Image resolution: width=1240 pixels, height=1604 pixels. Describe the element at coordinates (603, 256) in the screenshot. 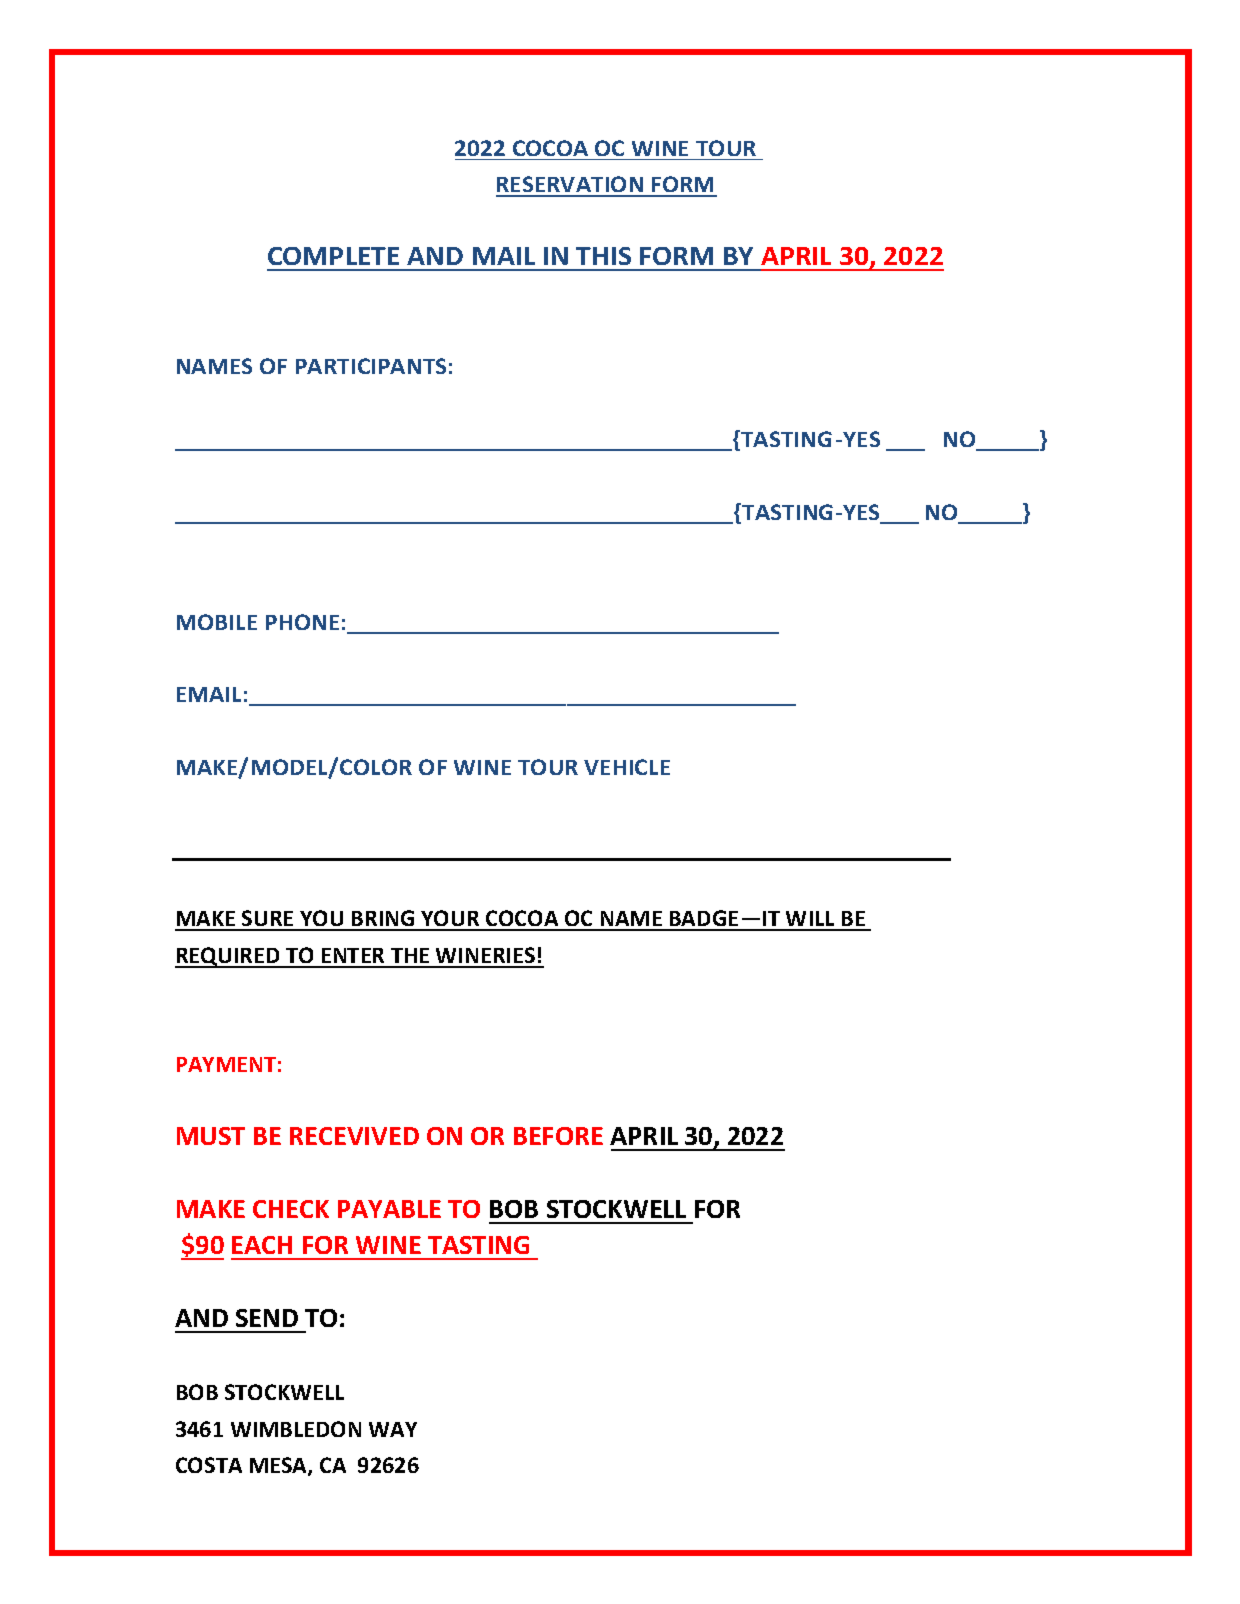

I see `THIS` at that location.
